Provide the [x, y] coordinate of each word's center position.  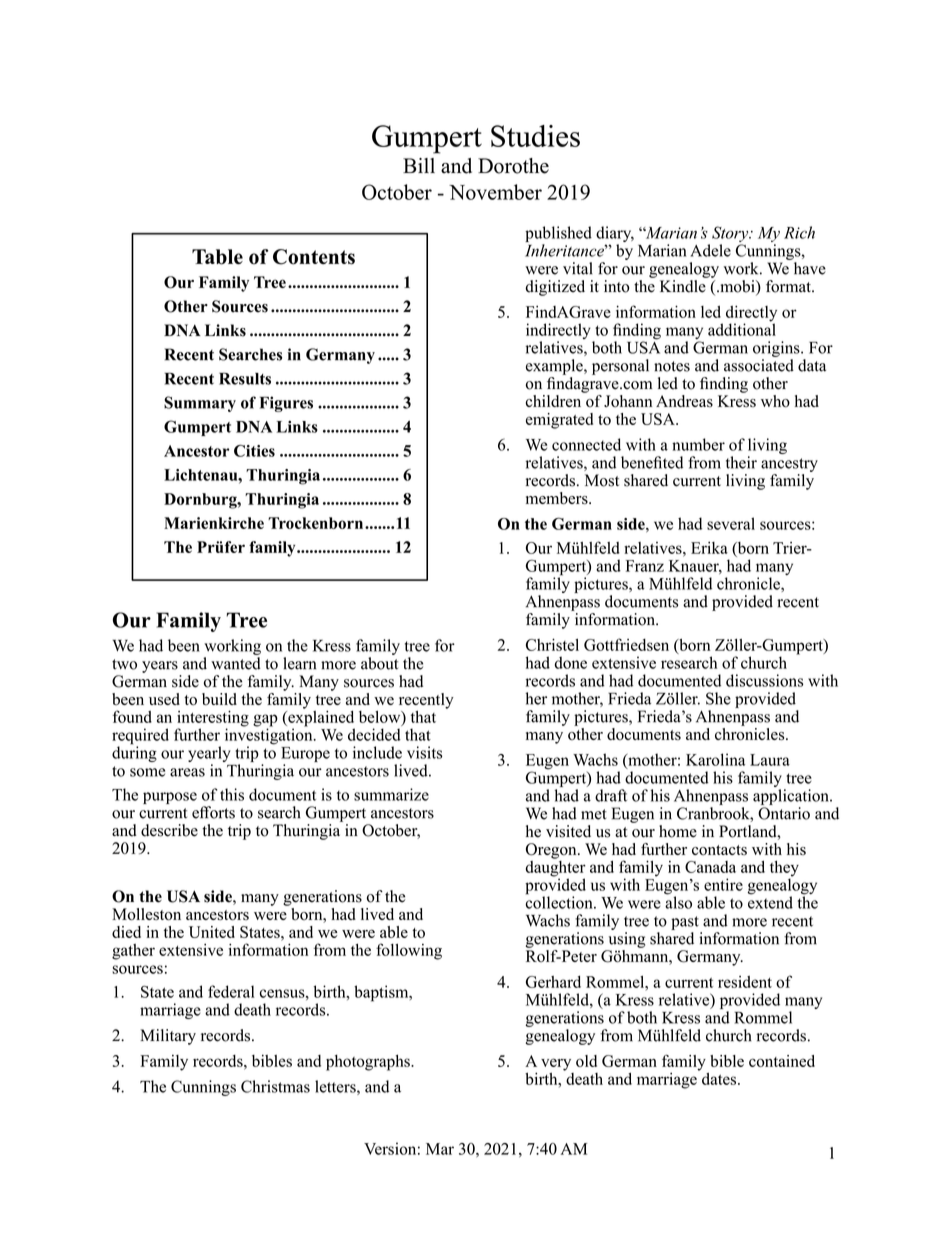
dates [720, 1079]
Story [731, 235]
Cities [254, 451]
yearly [209, 755]
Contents [314, 257]
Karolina [715, 759]
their [741, 462]
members [558, 498]
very [556, 1064]
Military [168, 1037]
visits [424, 752]
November [495, 192]
